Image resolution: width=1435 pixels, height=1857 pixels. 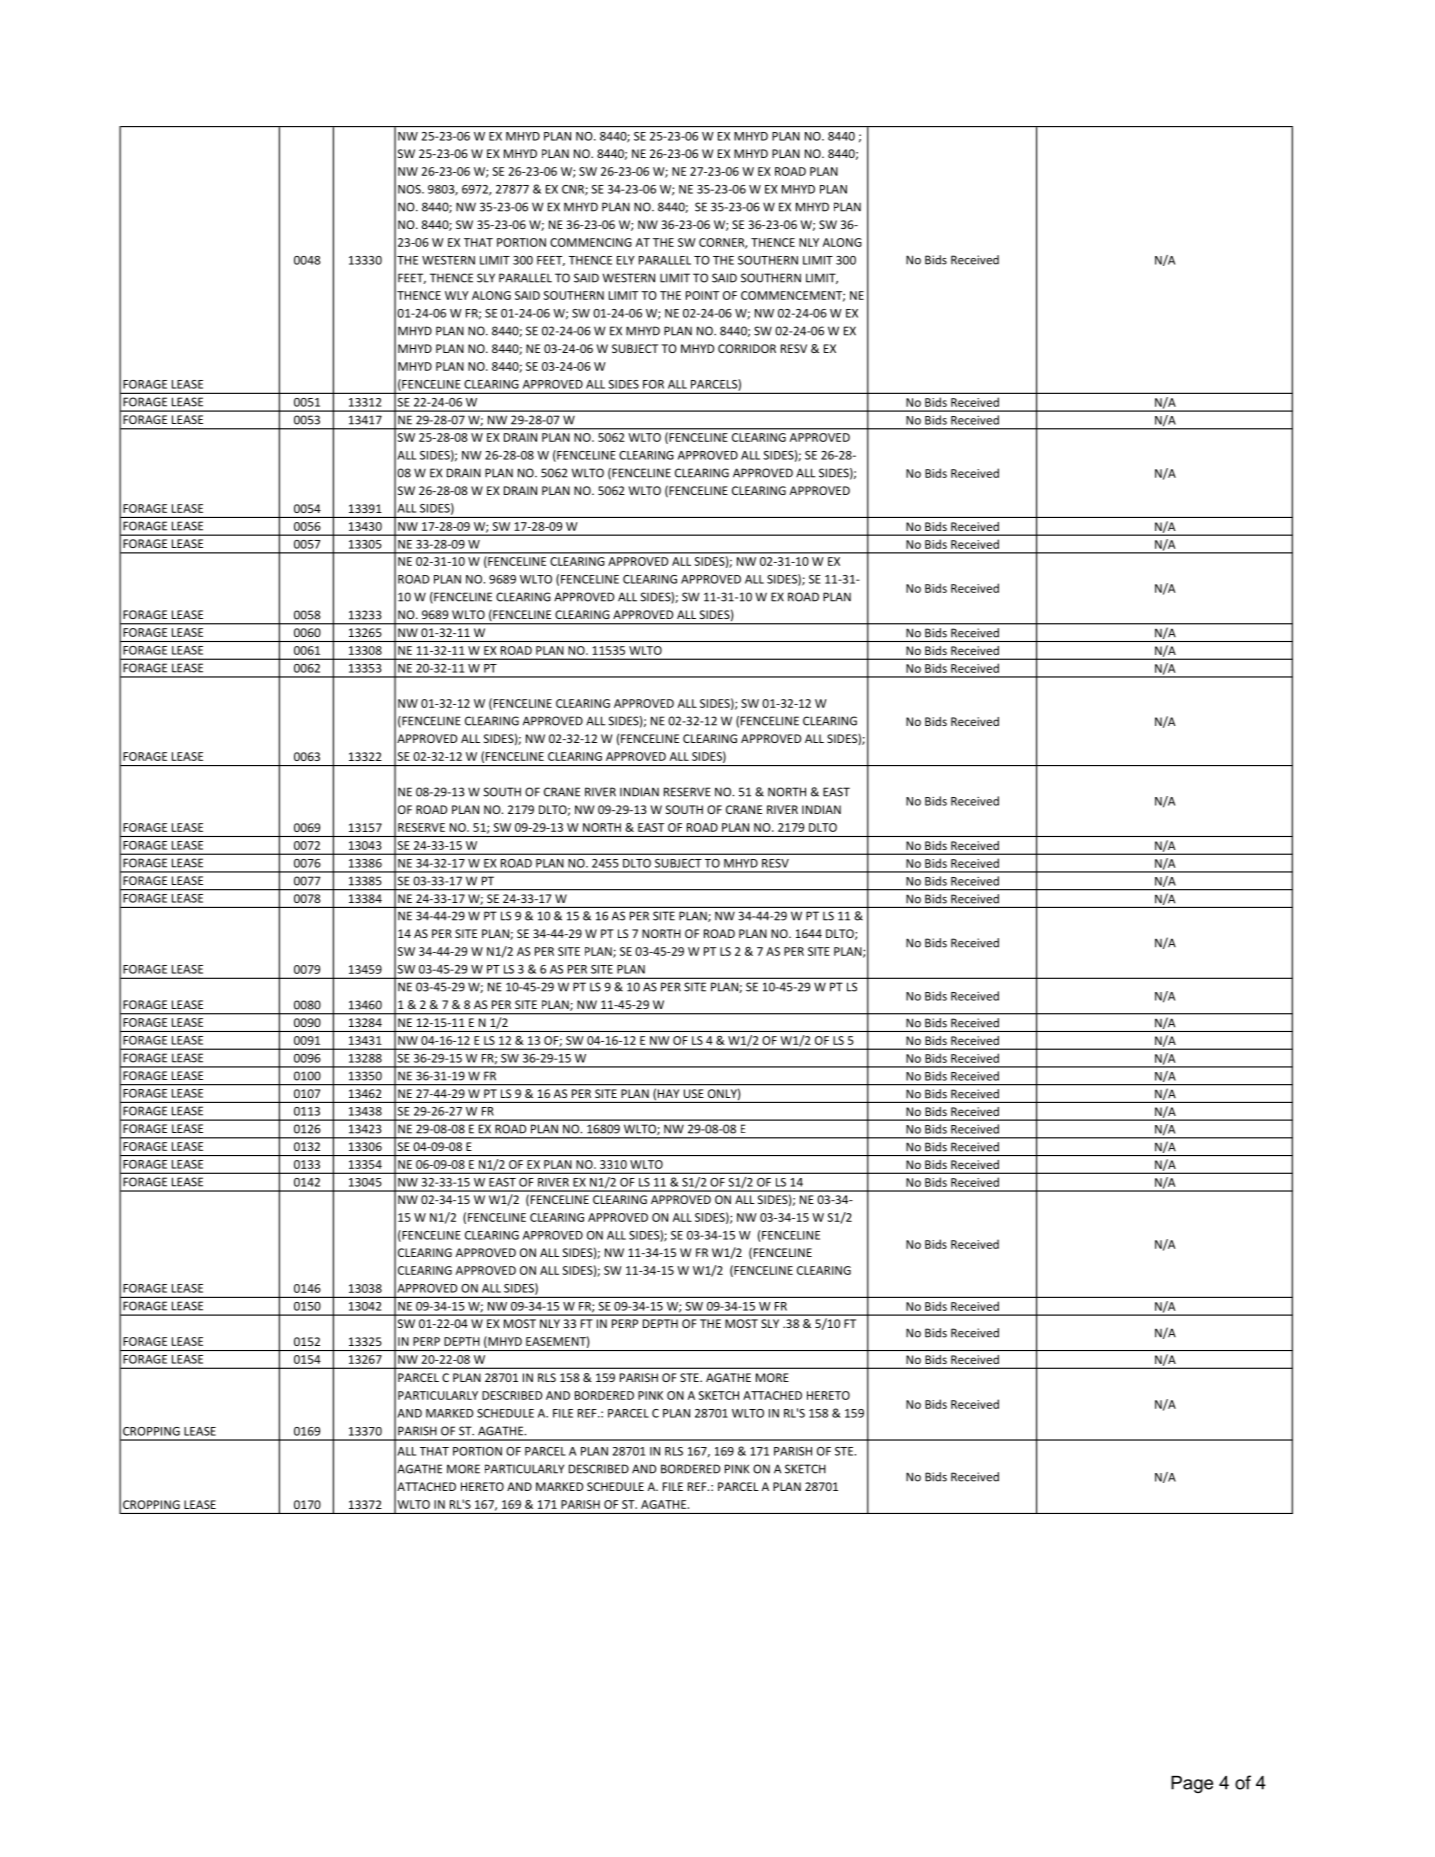 I want to click on NOS, so click(x=410, y=189).
